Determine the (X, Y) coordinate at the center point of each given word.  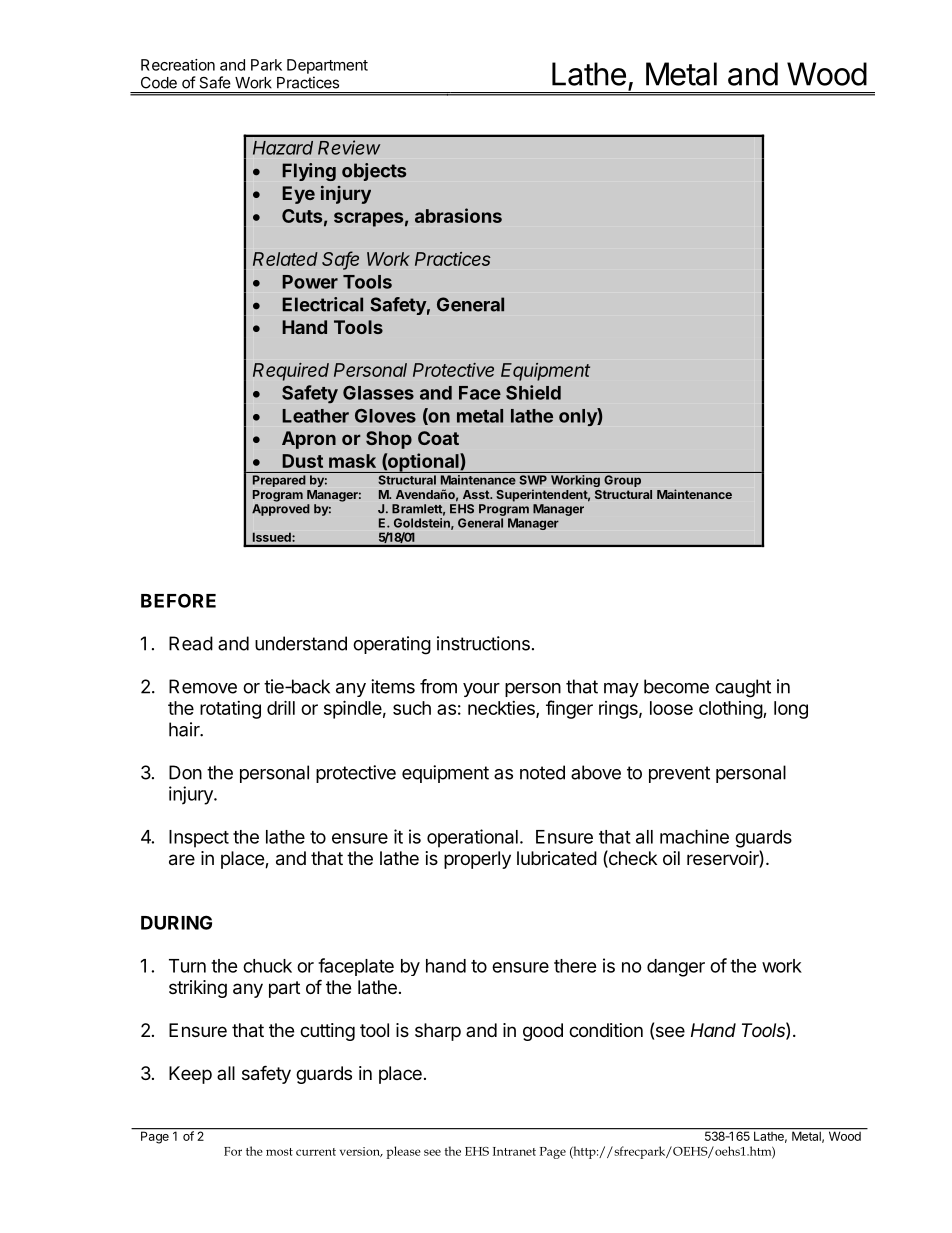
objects (374, 172)
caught (743, 688)
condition (606, 1030)
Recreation (178, 65)
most (279, 1152)
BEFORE (178, 600)
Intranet (514, 1151)
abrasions (458, 215)
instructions (483, 643)
